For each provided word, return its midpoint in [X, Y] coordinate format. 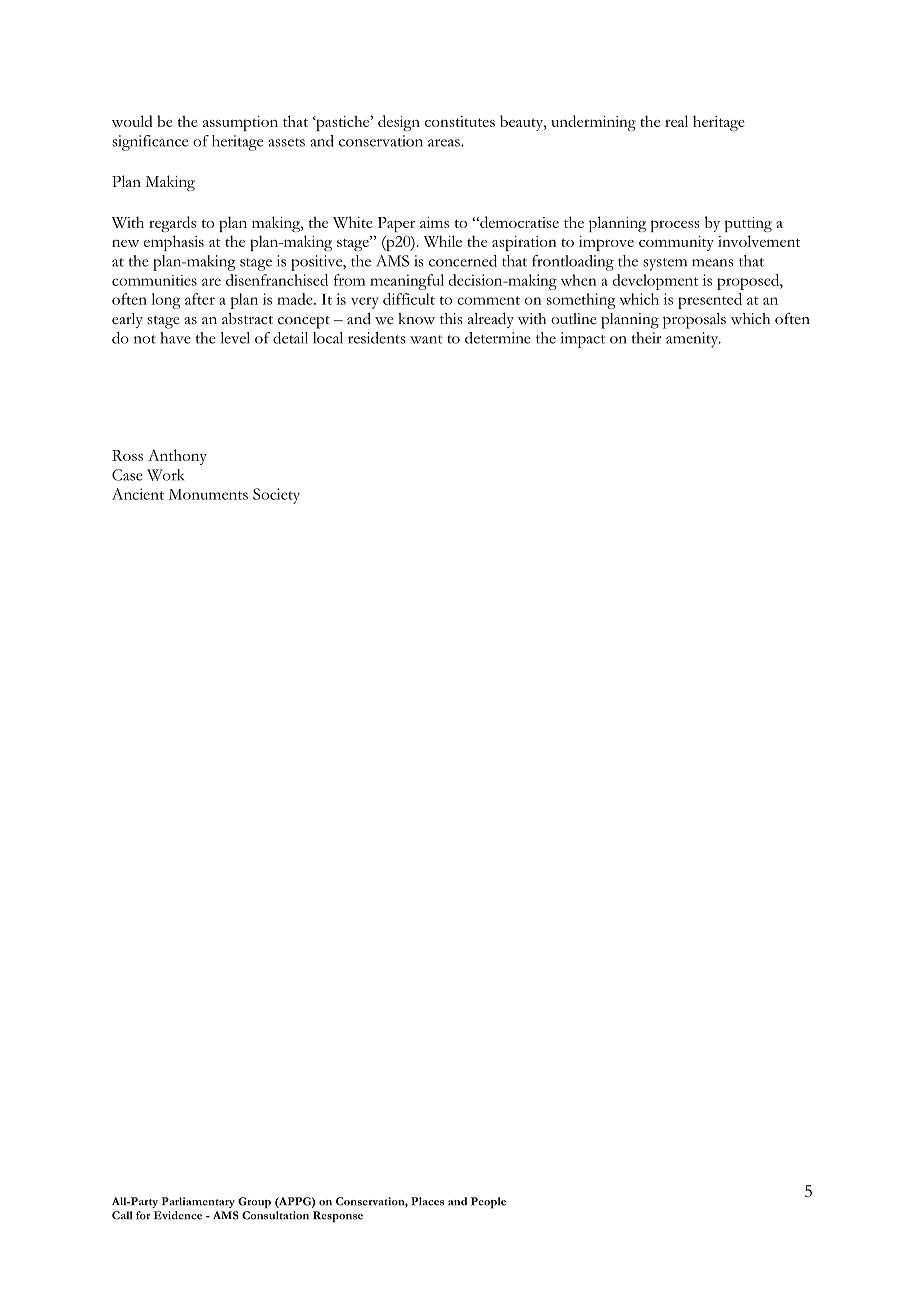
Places [427, 1201]
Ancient [138, 494]
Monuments [208, 494]
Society [276, 496]
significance [150, 143]
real [676, 121]
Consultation [275, 1215]
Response [338, 1217]
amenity [693, 340]
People [488, 1203]
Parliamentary [198, 1202]
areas [445, 143]
